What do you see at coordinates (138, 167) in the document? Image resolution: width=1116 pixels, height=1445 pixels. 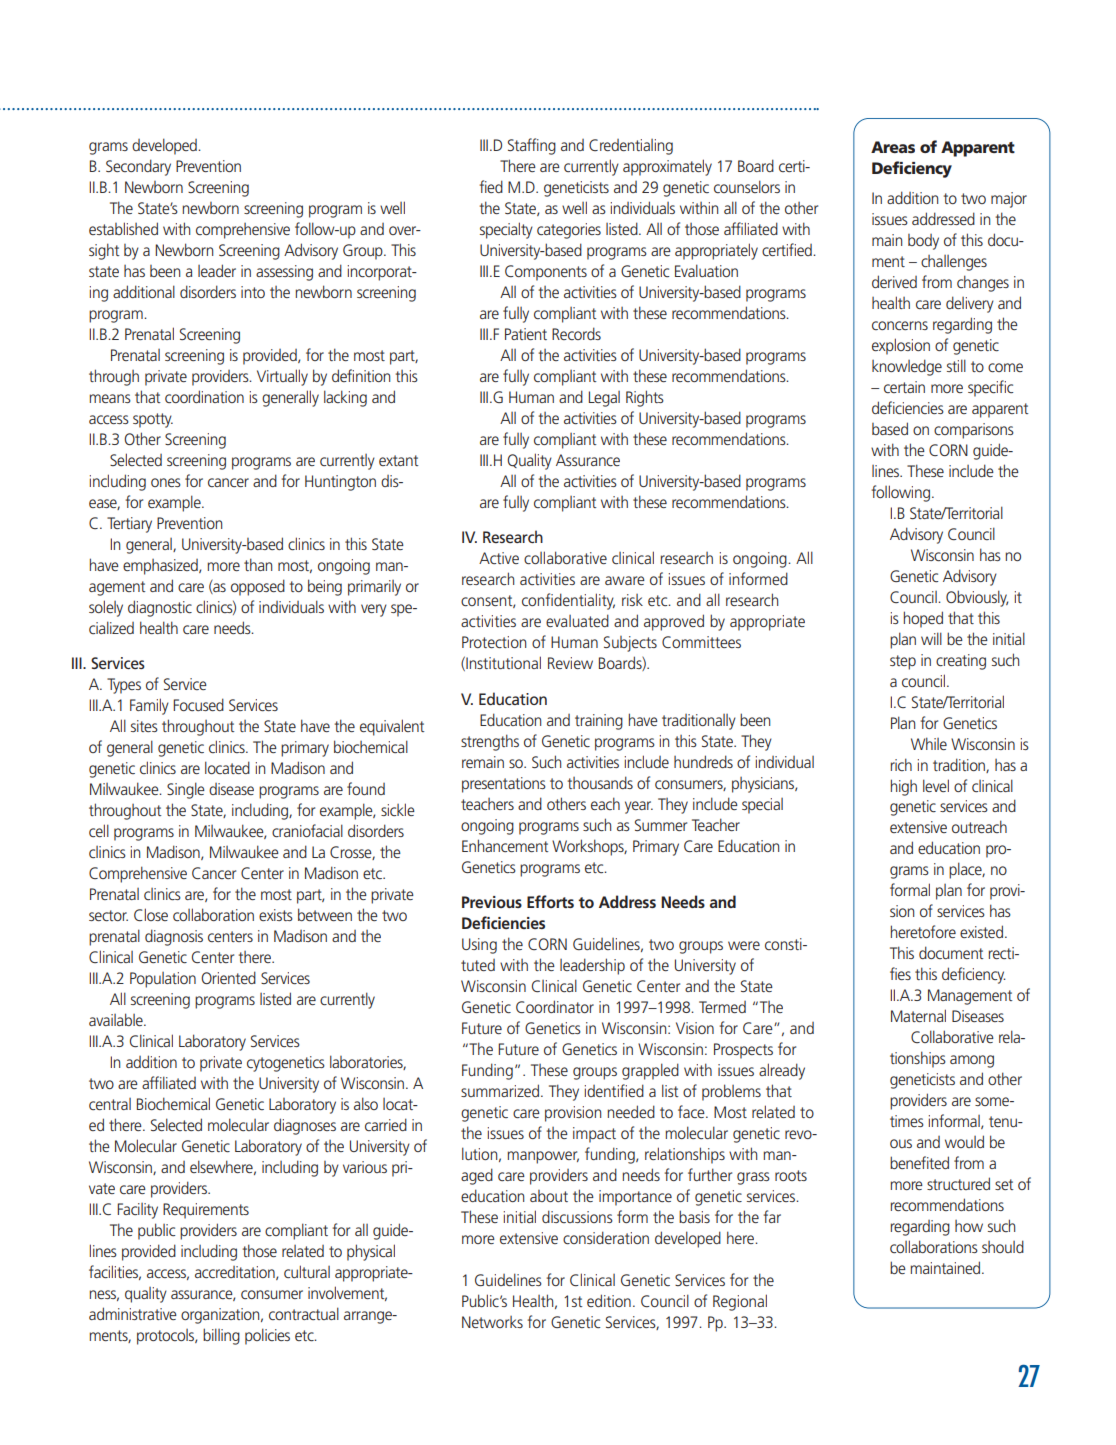 I see `Secondary` at bounding box center [138, 167].
